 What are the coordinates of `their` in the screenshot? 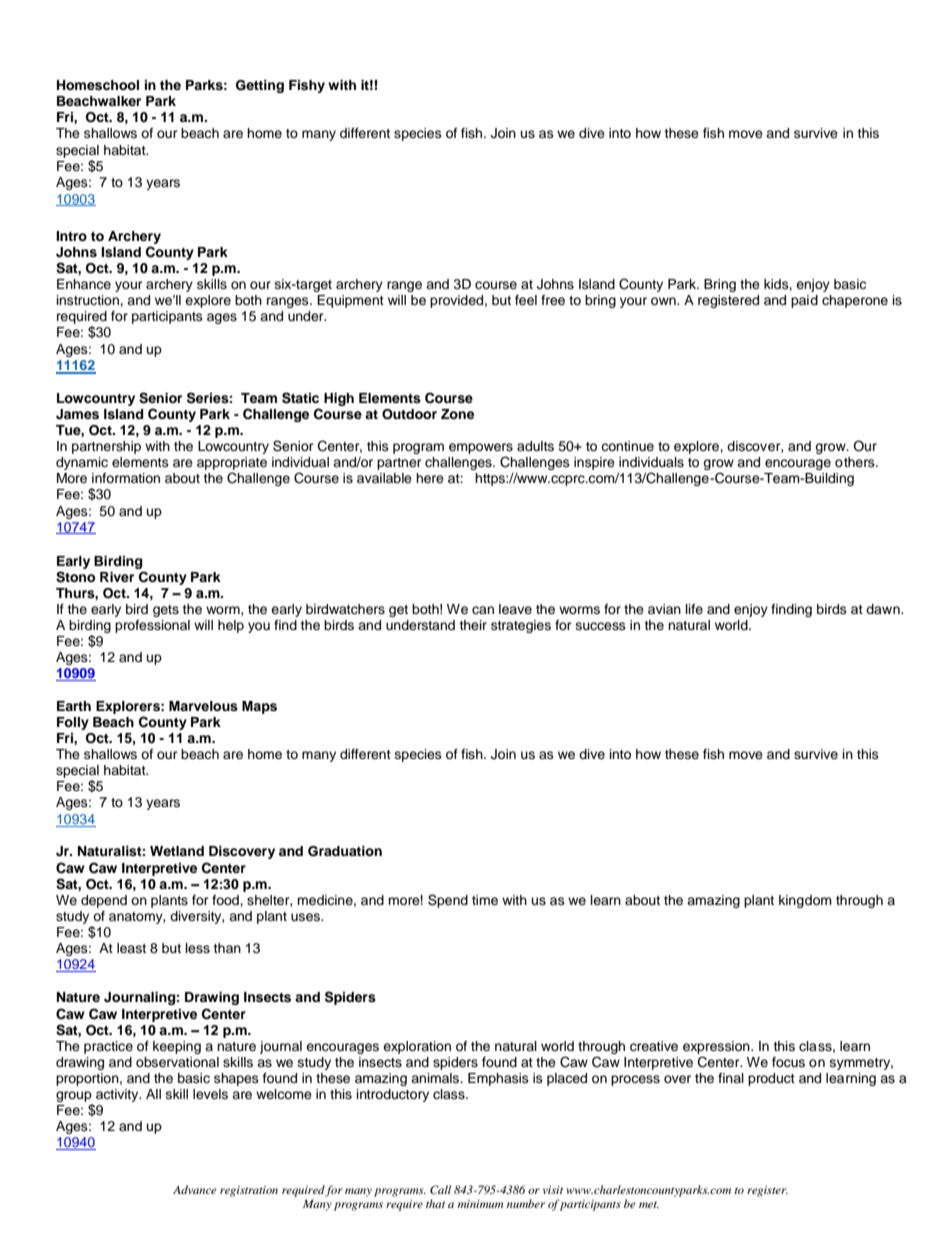 It's located at (473, 625).
